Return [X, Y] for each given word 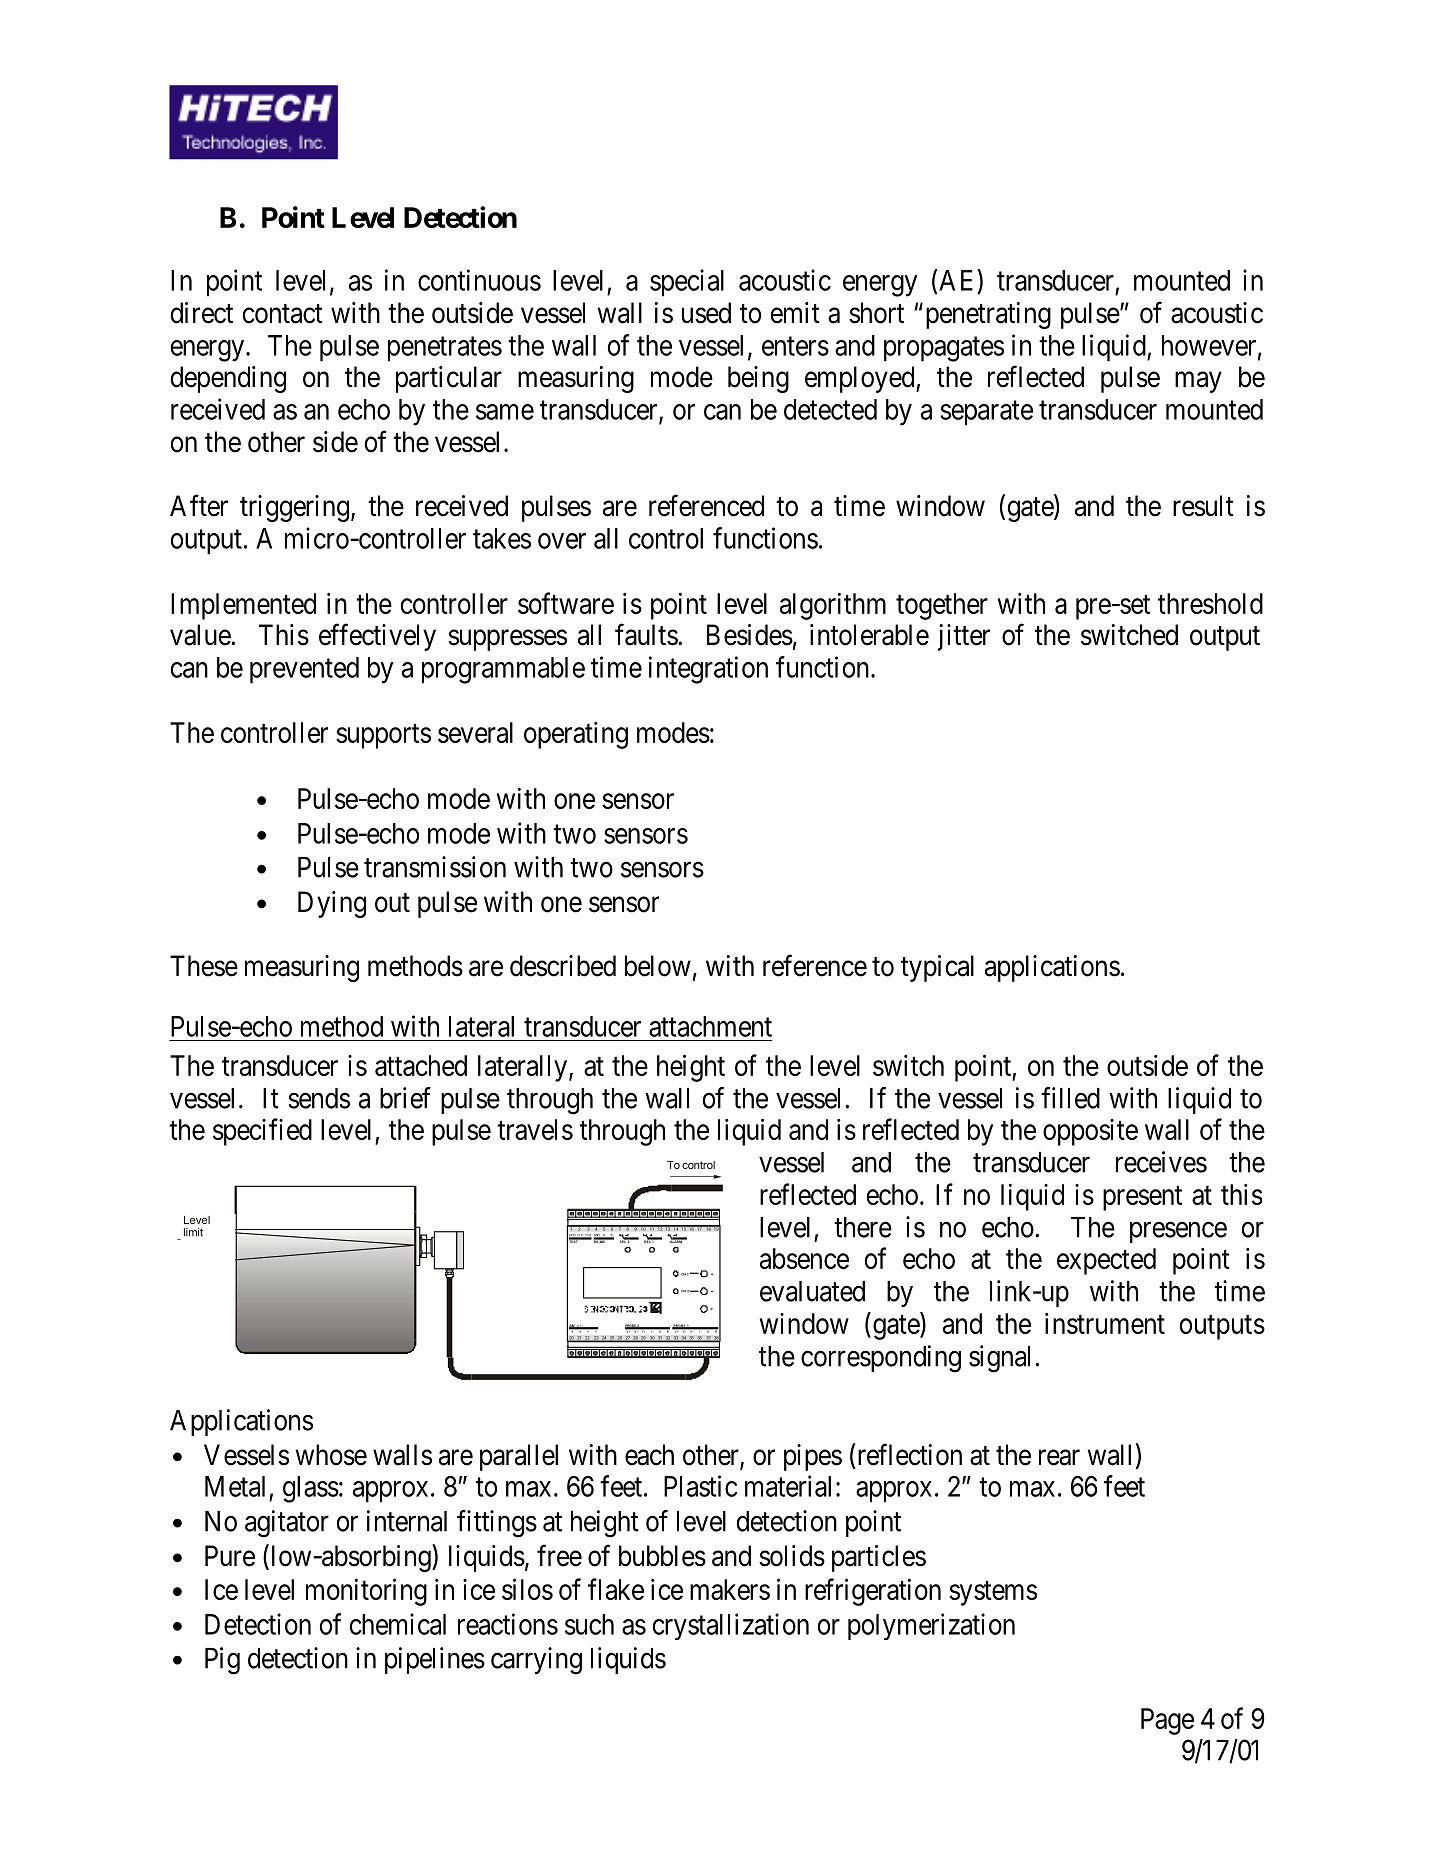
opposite [1090, 1132]
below [658, 966]
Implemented [243, 606]
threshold [1210, 603]
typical [937, 968]
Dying [332, 904]
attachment [710, 1026]
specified [262, 1132]
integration [708, 670]
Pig [222, 1661]
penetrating [988, 315]
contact [282, 314]
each [649, 1455]
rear [1059, 1458]
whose [331, 1455]
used [706, 313]
